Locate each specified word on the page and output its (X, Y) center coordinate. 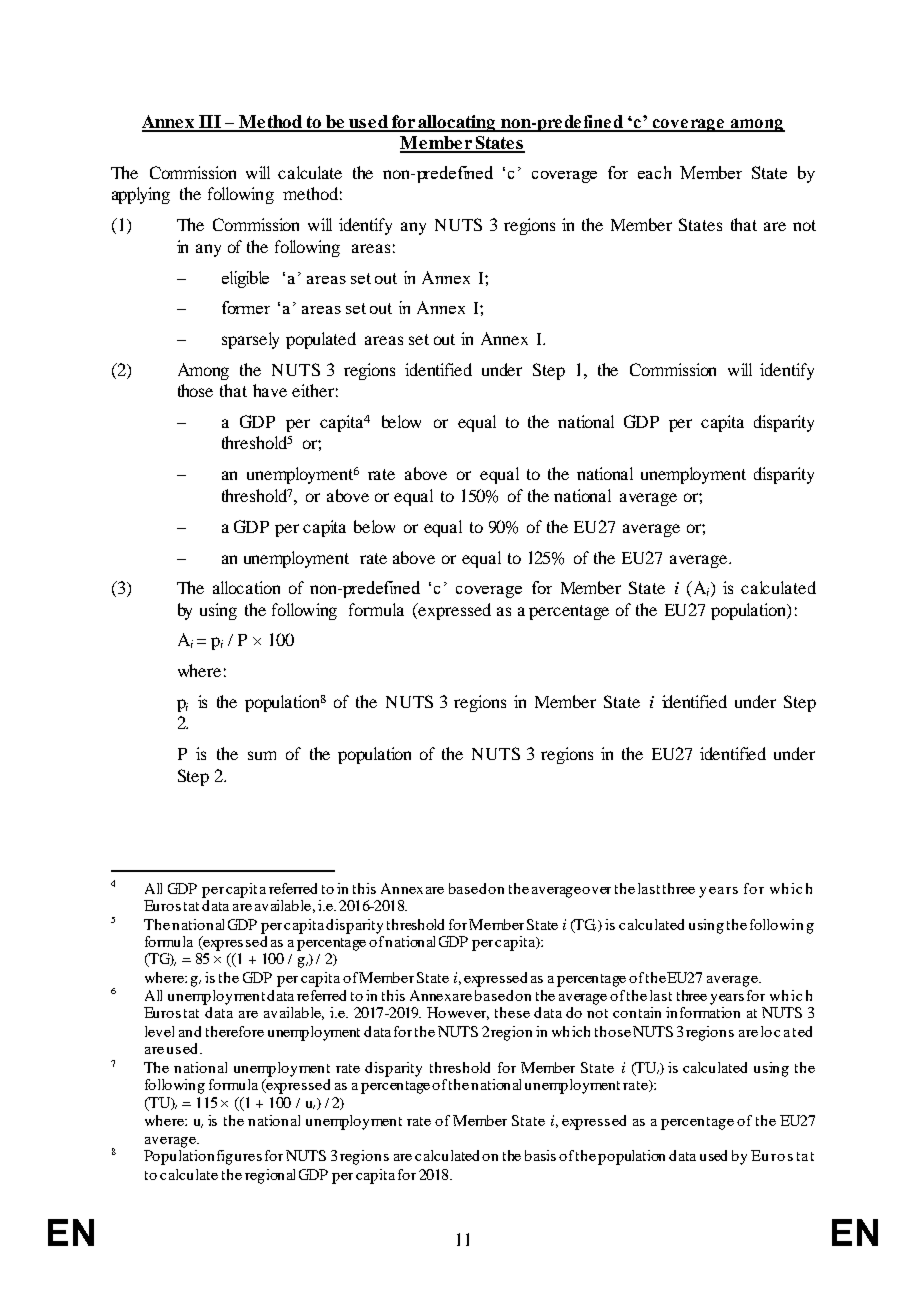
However (458, 1013)
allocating (457, 123)
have (270, 390)
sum (262, 755)
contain (637, 1012)
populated (321, 340)
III (210, 123)
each (654, 172)
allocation (246, 587)
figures (239, 1157)
